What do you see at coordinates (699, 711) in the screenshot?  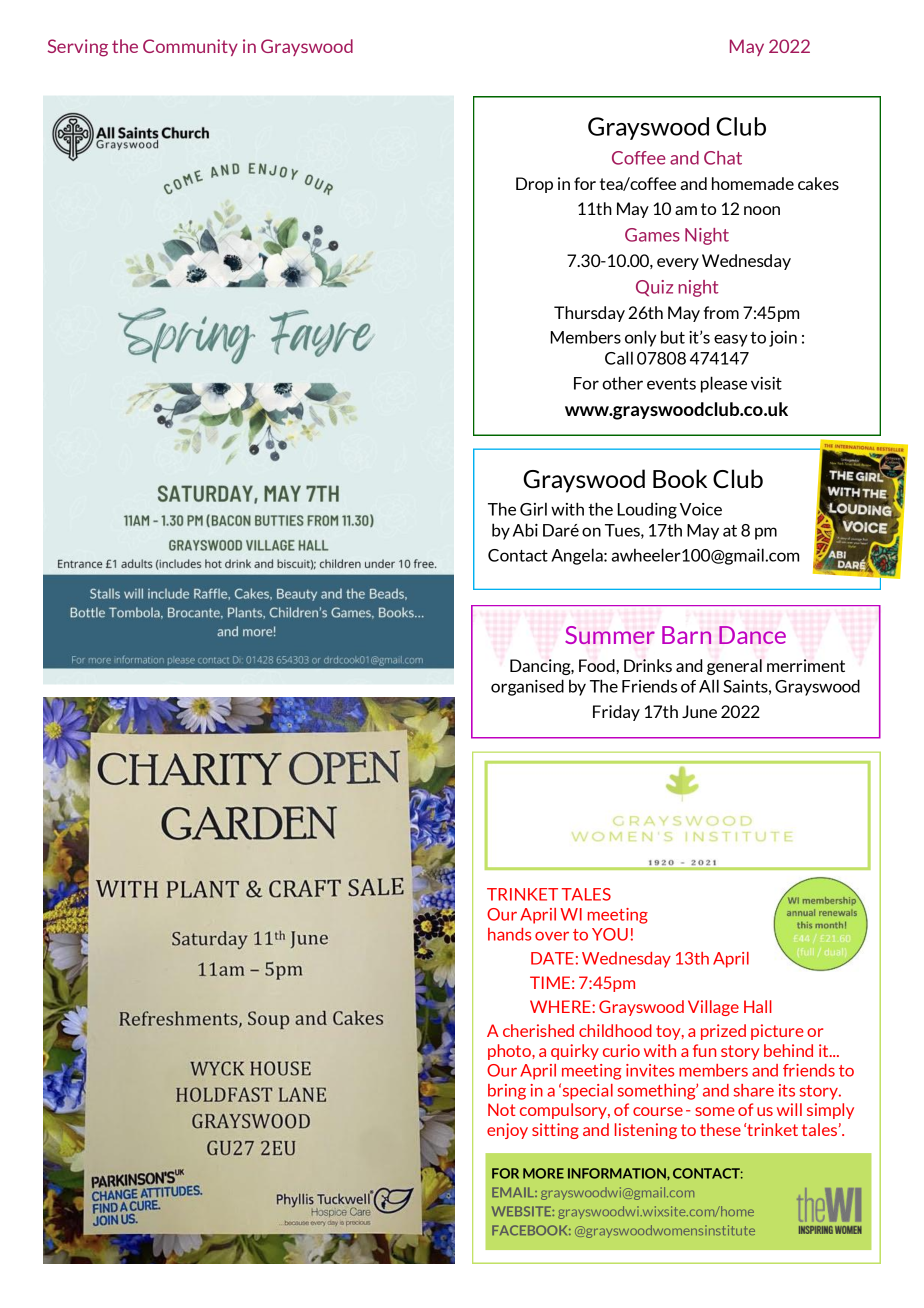 I see `June` at bounding box center [699, 711].
